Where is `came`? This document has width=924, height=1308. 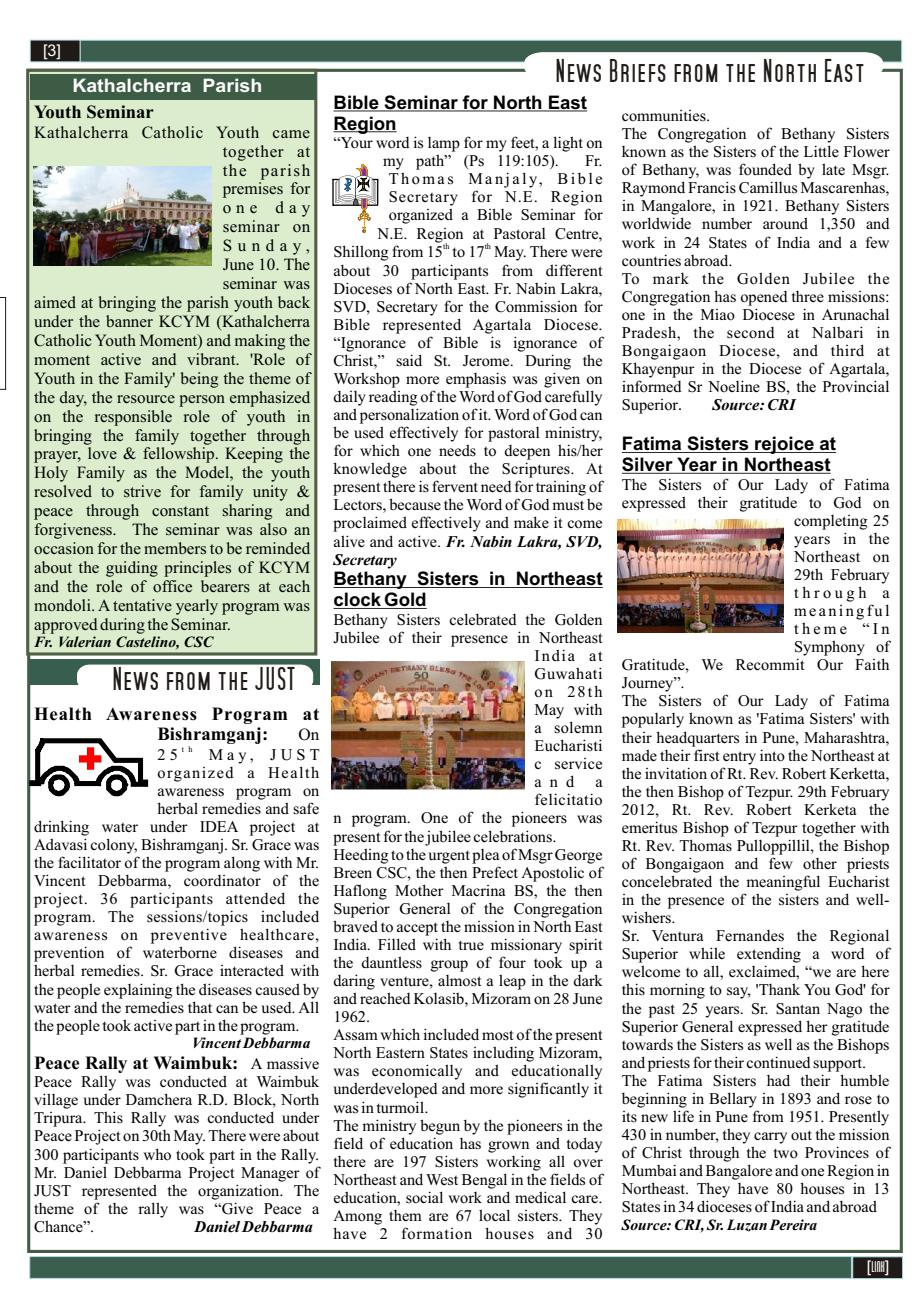
came is located at coordinates (291, 134).
